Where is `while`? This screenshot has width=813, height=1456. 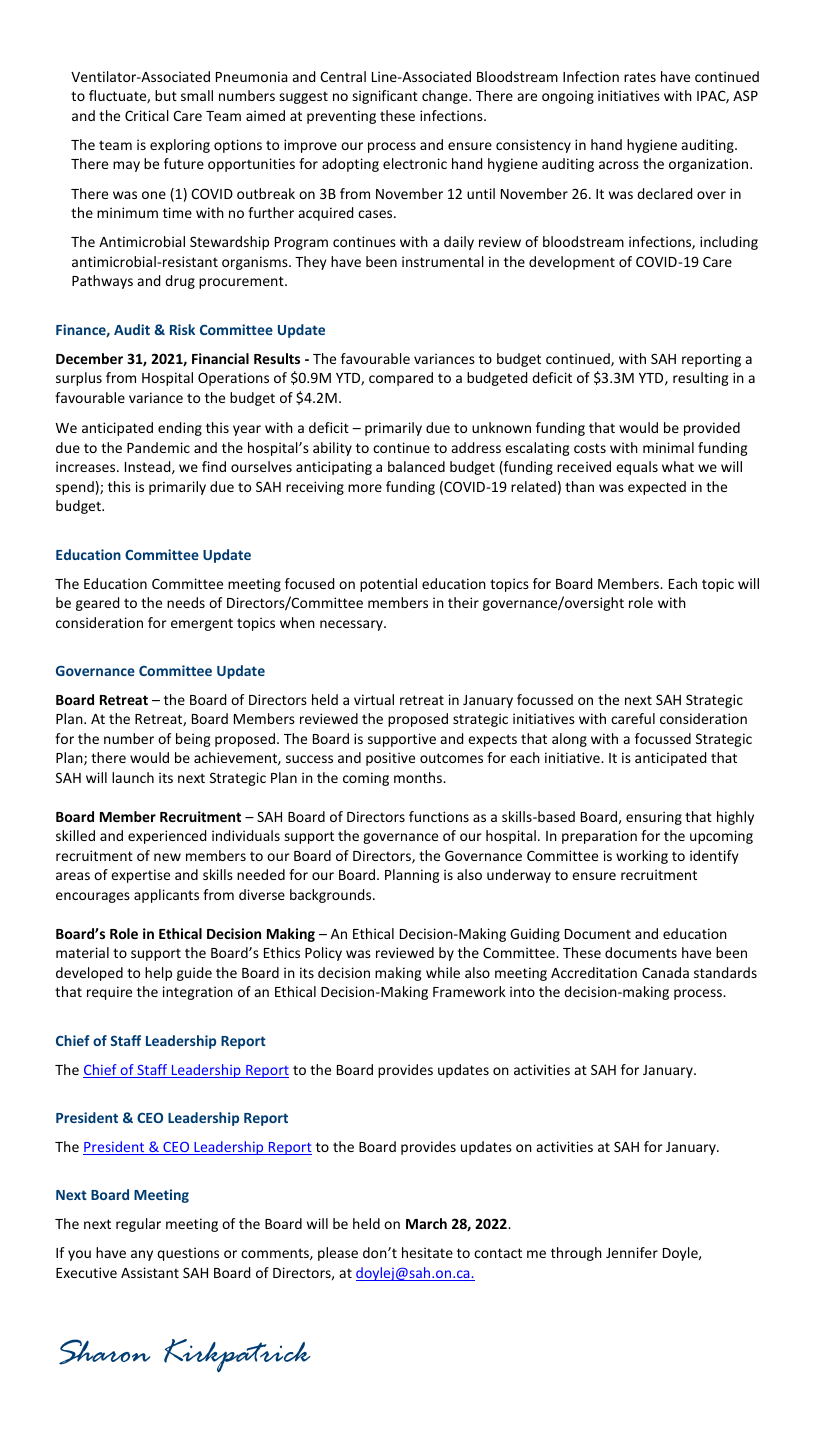
while is located at coordinates (443, 972).
